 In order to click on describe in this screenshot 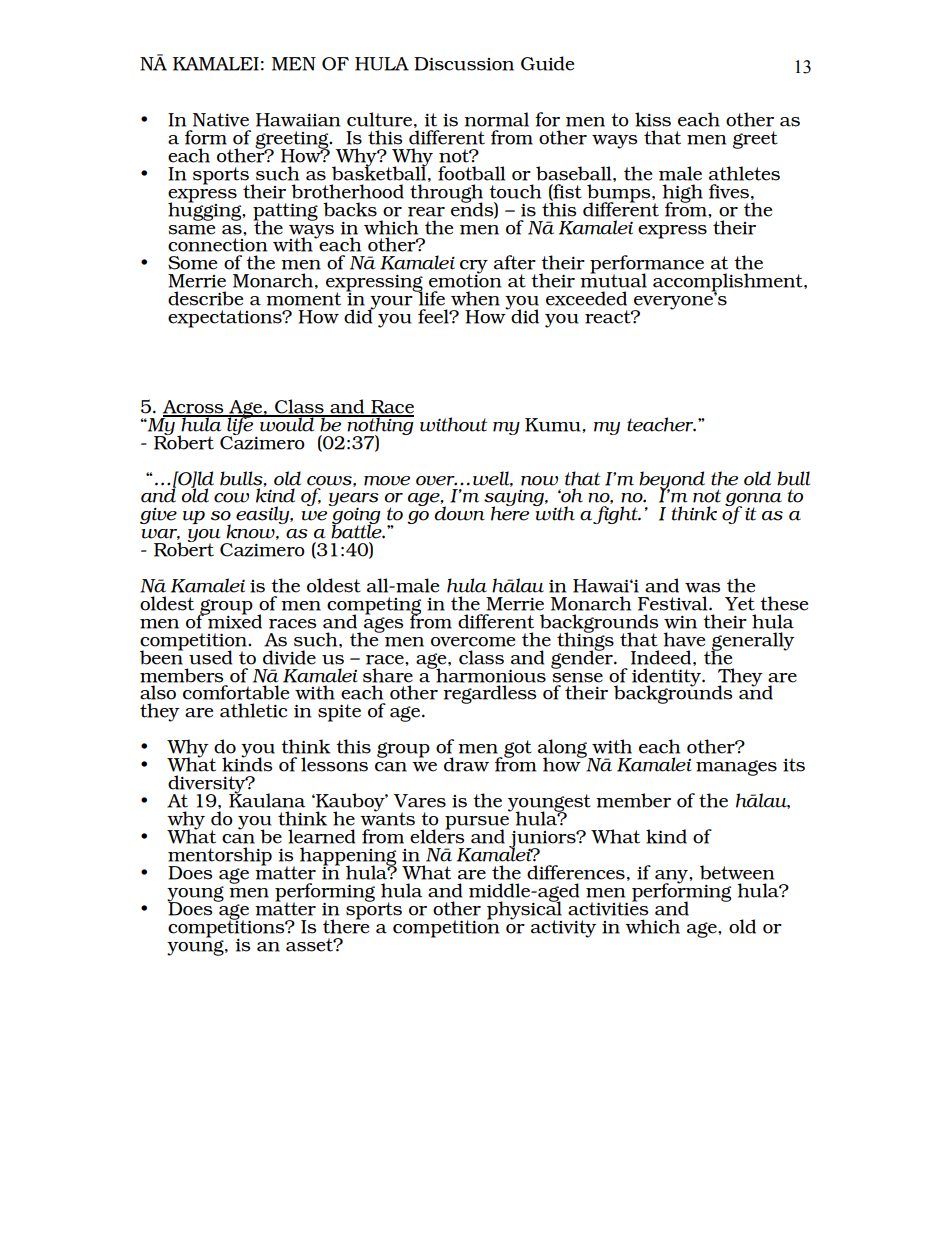, I will do `click(205, 298)`.
